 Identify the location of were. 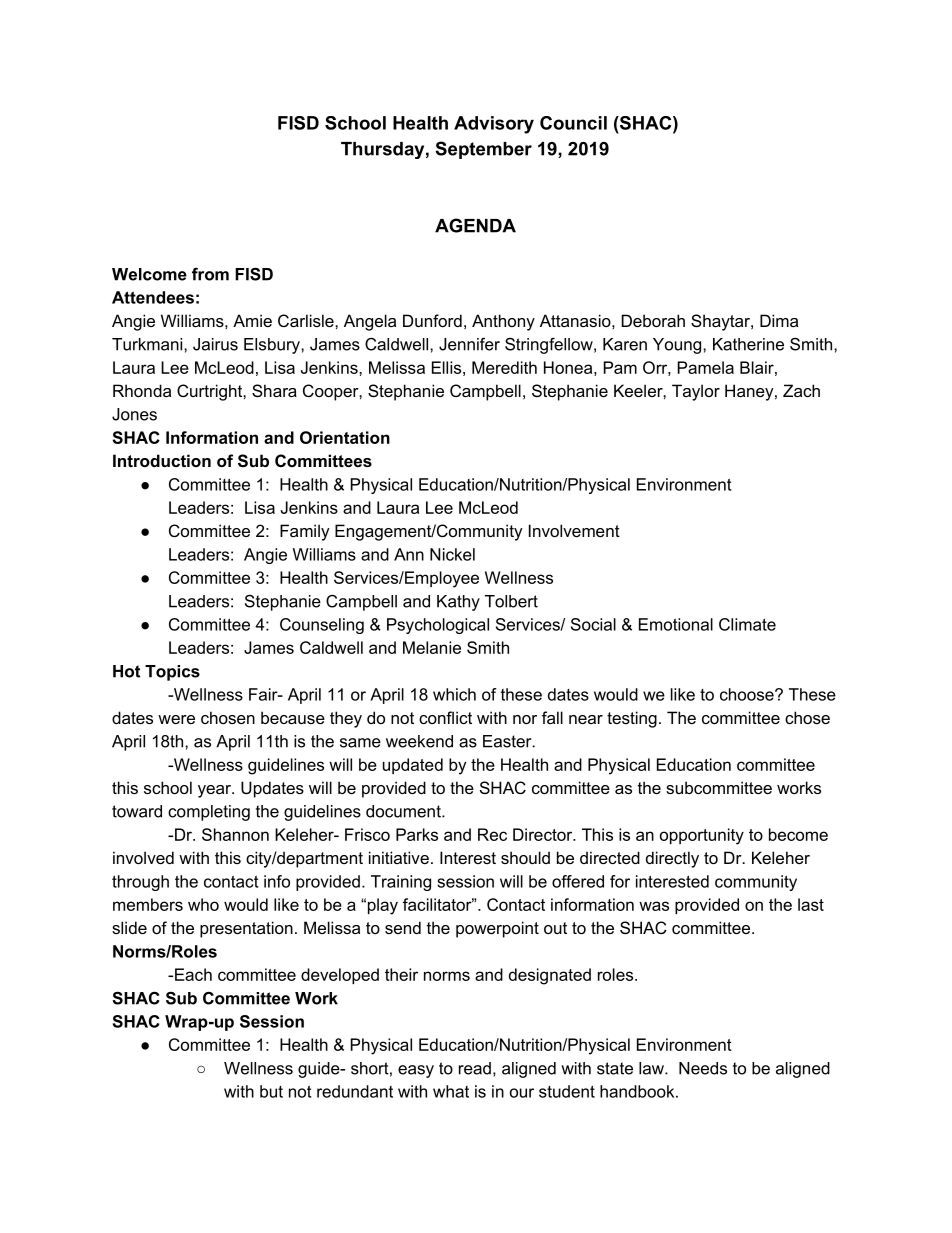
(176, 719).
